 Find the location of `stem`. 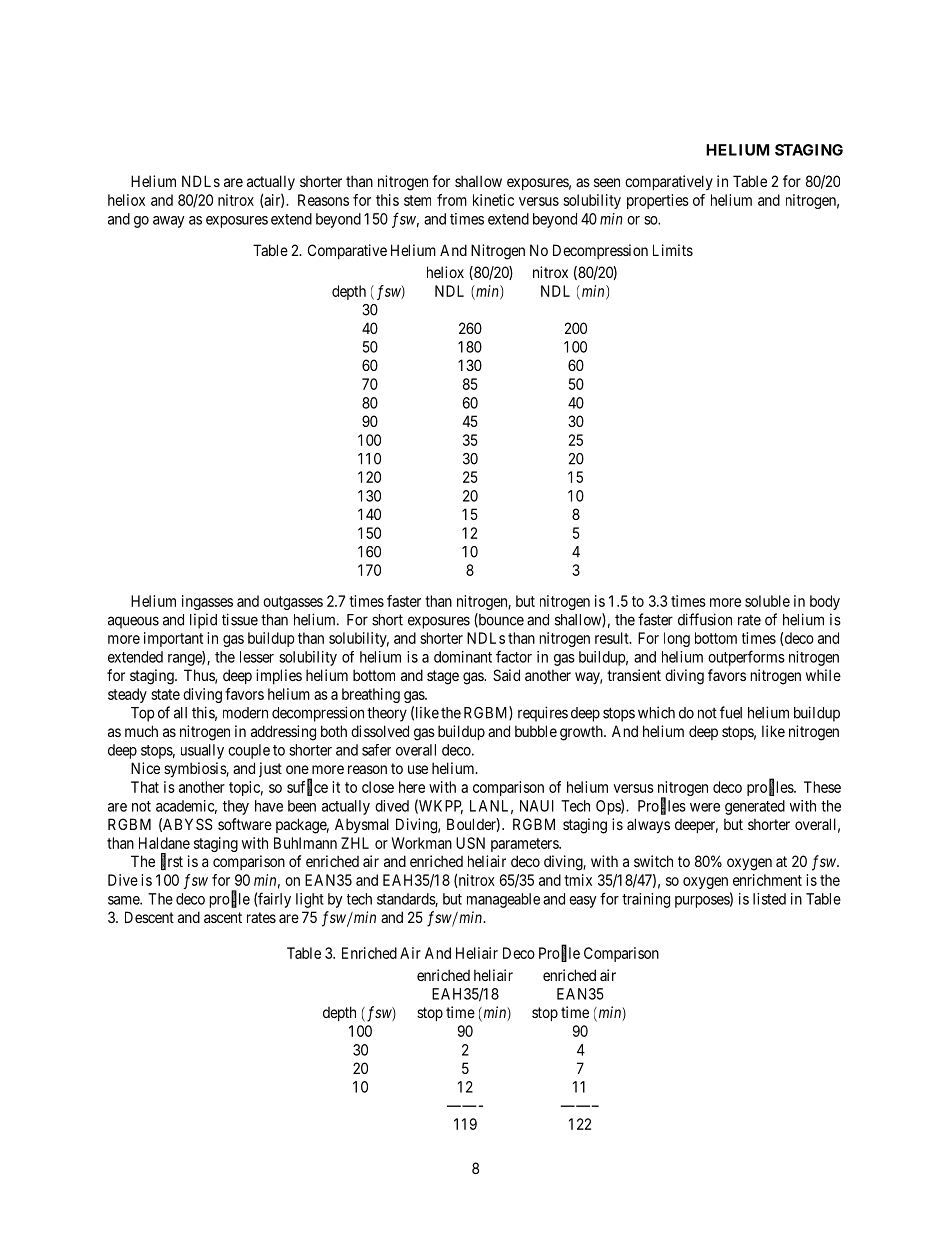

stem is located at coordinates (417, 200).
